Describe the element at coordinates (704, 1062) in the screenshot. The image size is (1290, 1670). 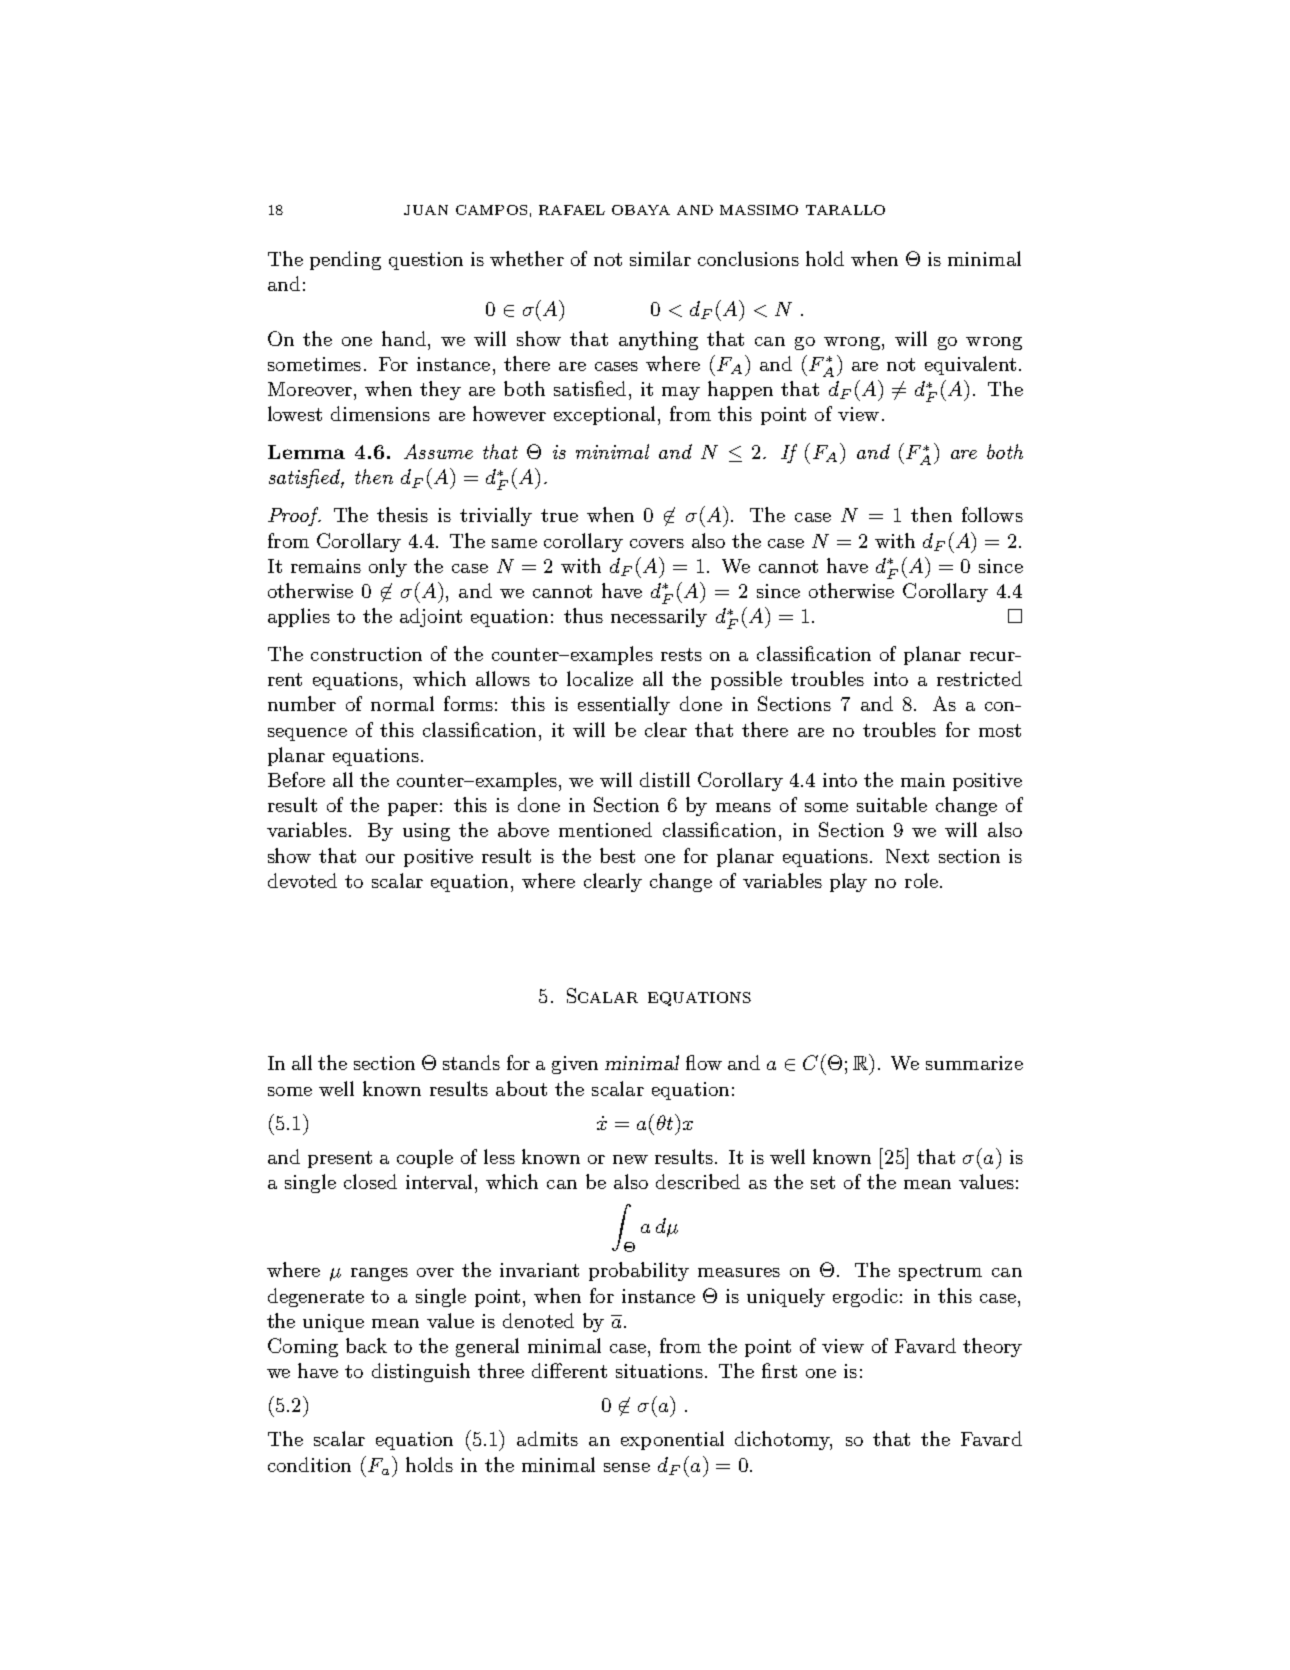
I see `flow` at that location.
